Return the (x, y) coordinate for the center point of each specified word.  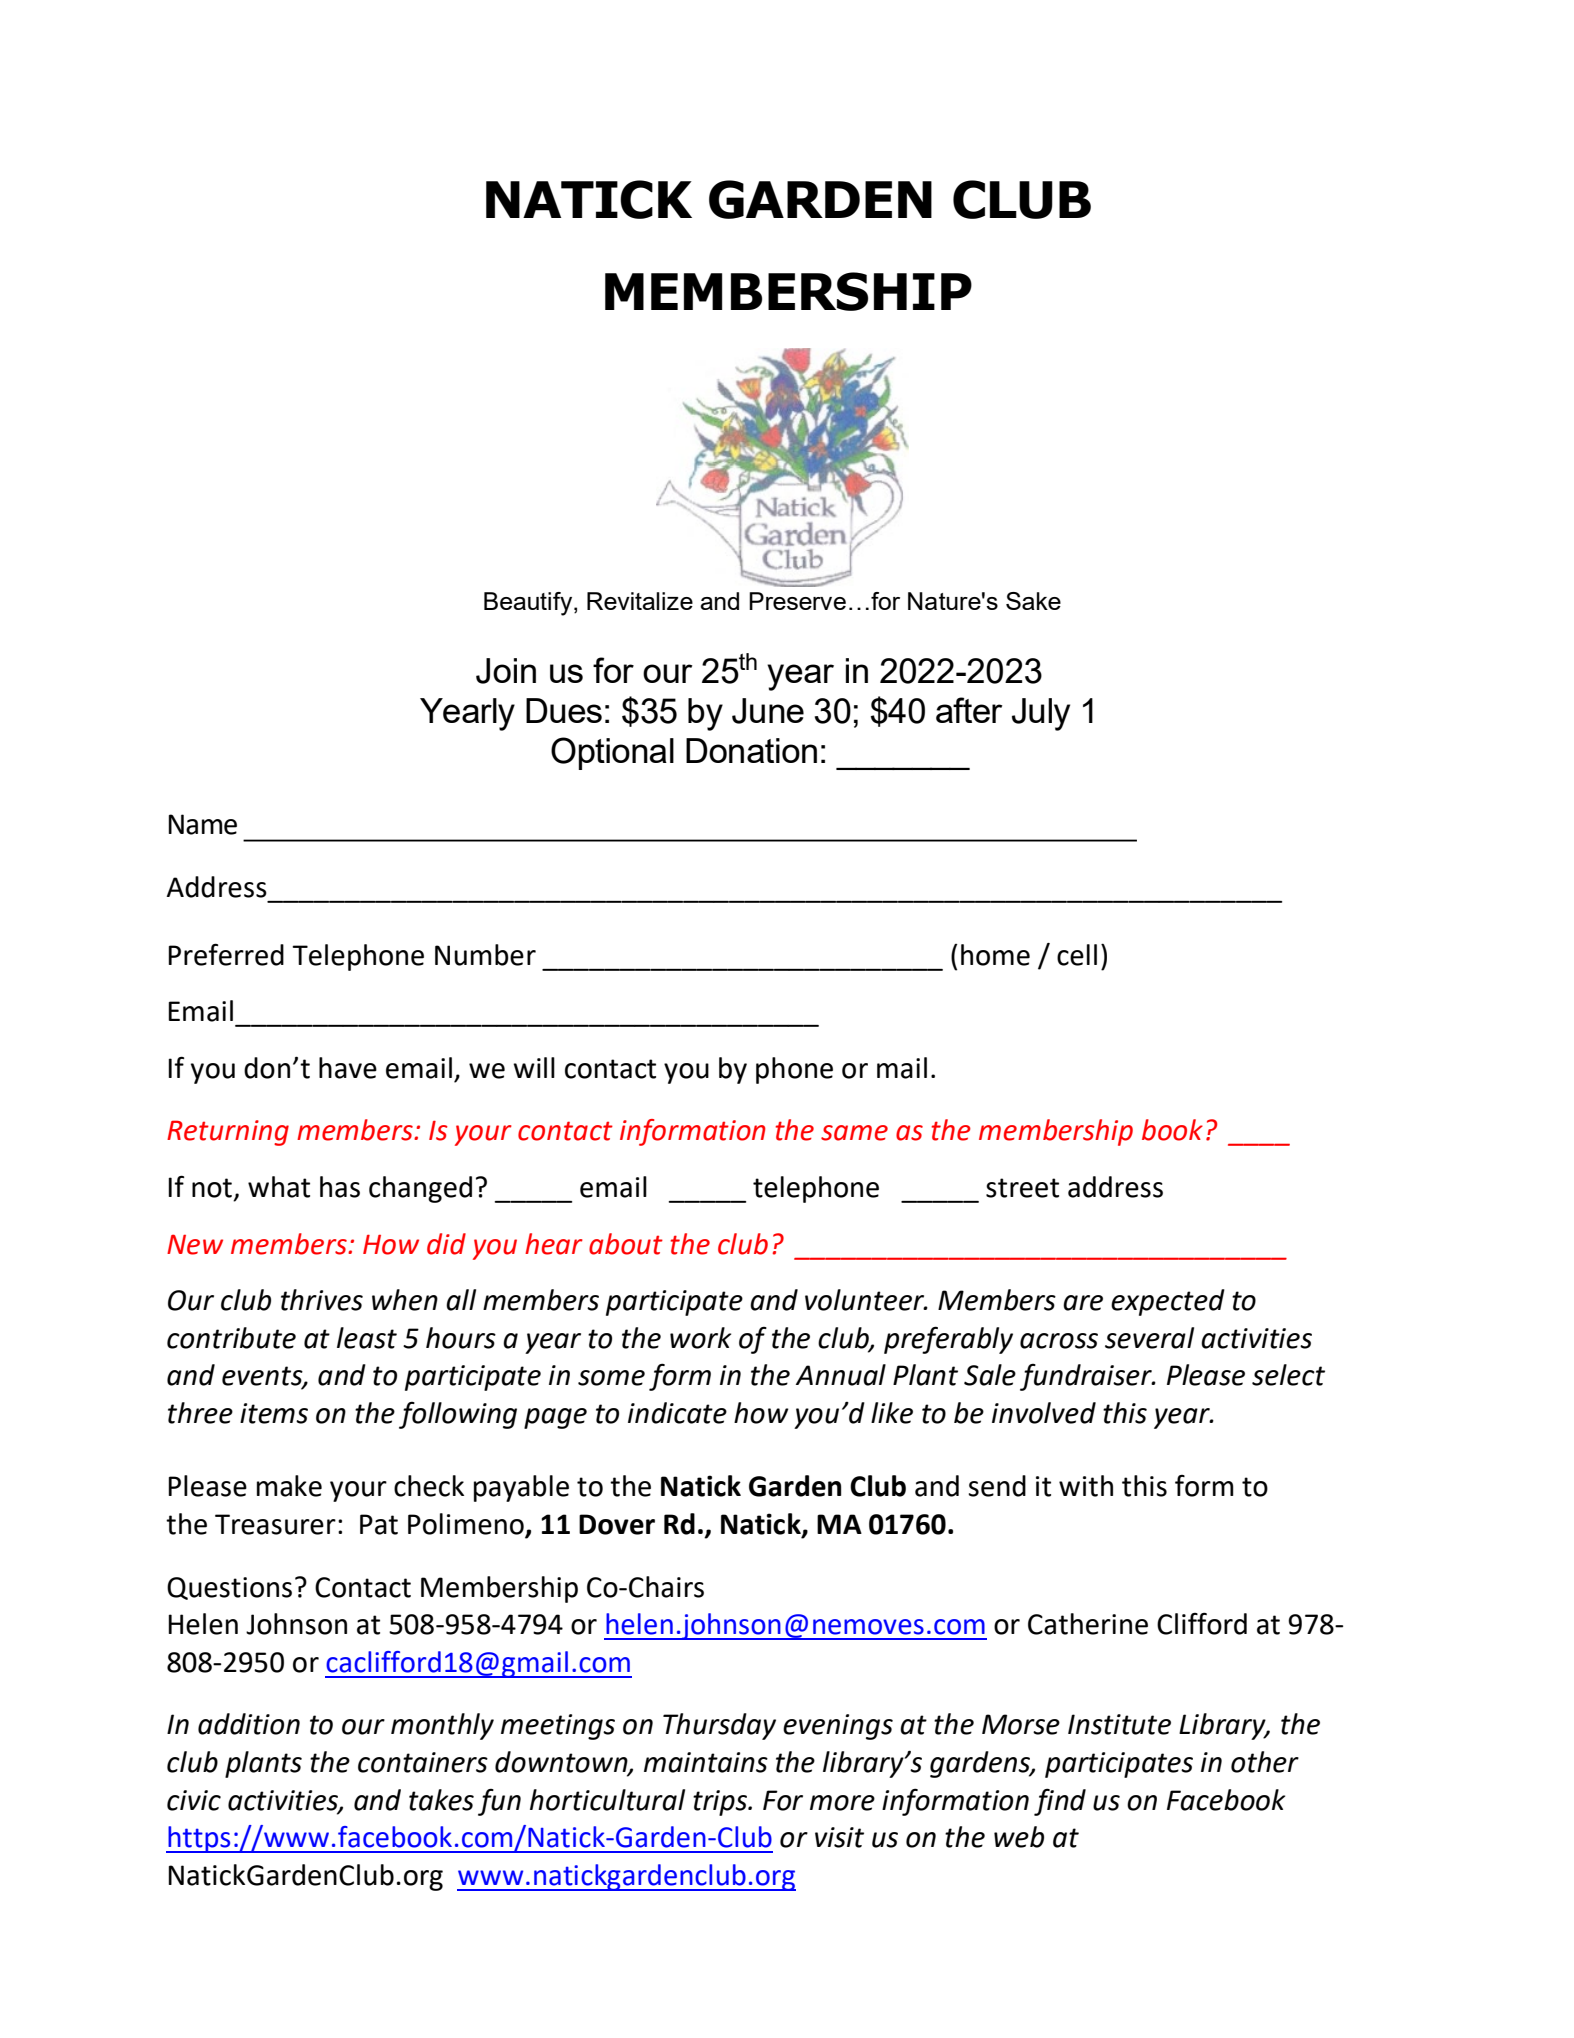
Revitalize (640, 601)
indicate (677, 1413)
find (1060, 1802)
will (534, 1067)
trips (721, 1803)
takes (441, 1800)
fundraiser (1087, 1377)
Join (506, 671)
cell (1077, 955)
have (348, 1068)
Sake (1033, 601)
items (274, 1413)
